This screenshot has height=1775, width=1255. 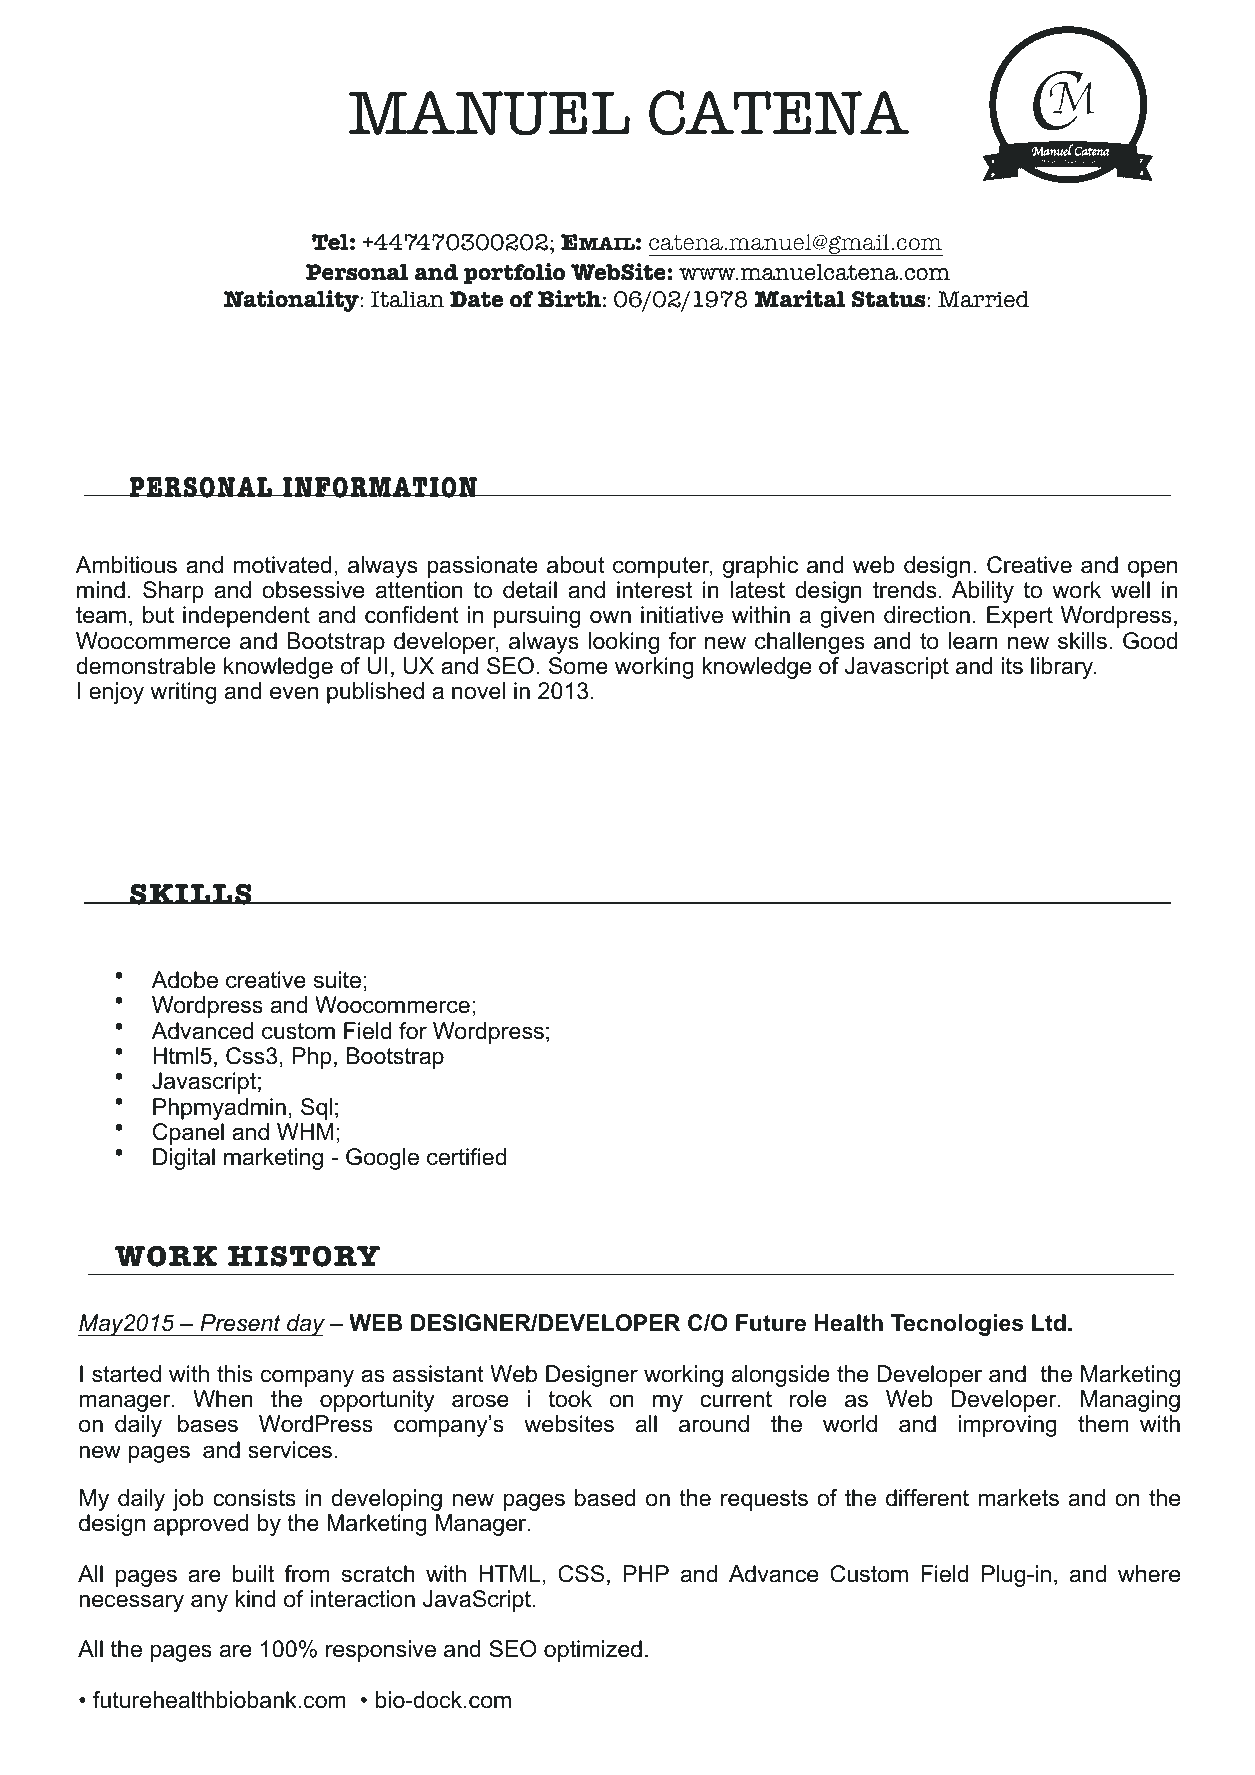 What do you see at coordinates (255, 1599) in the screenshot?
I see `kind` at bounding box center [255, 1599].
